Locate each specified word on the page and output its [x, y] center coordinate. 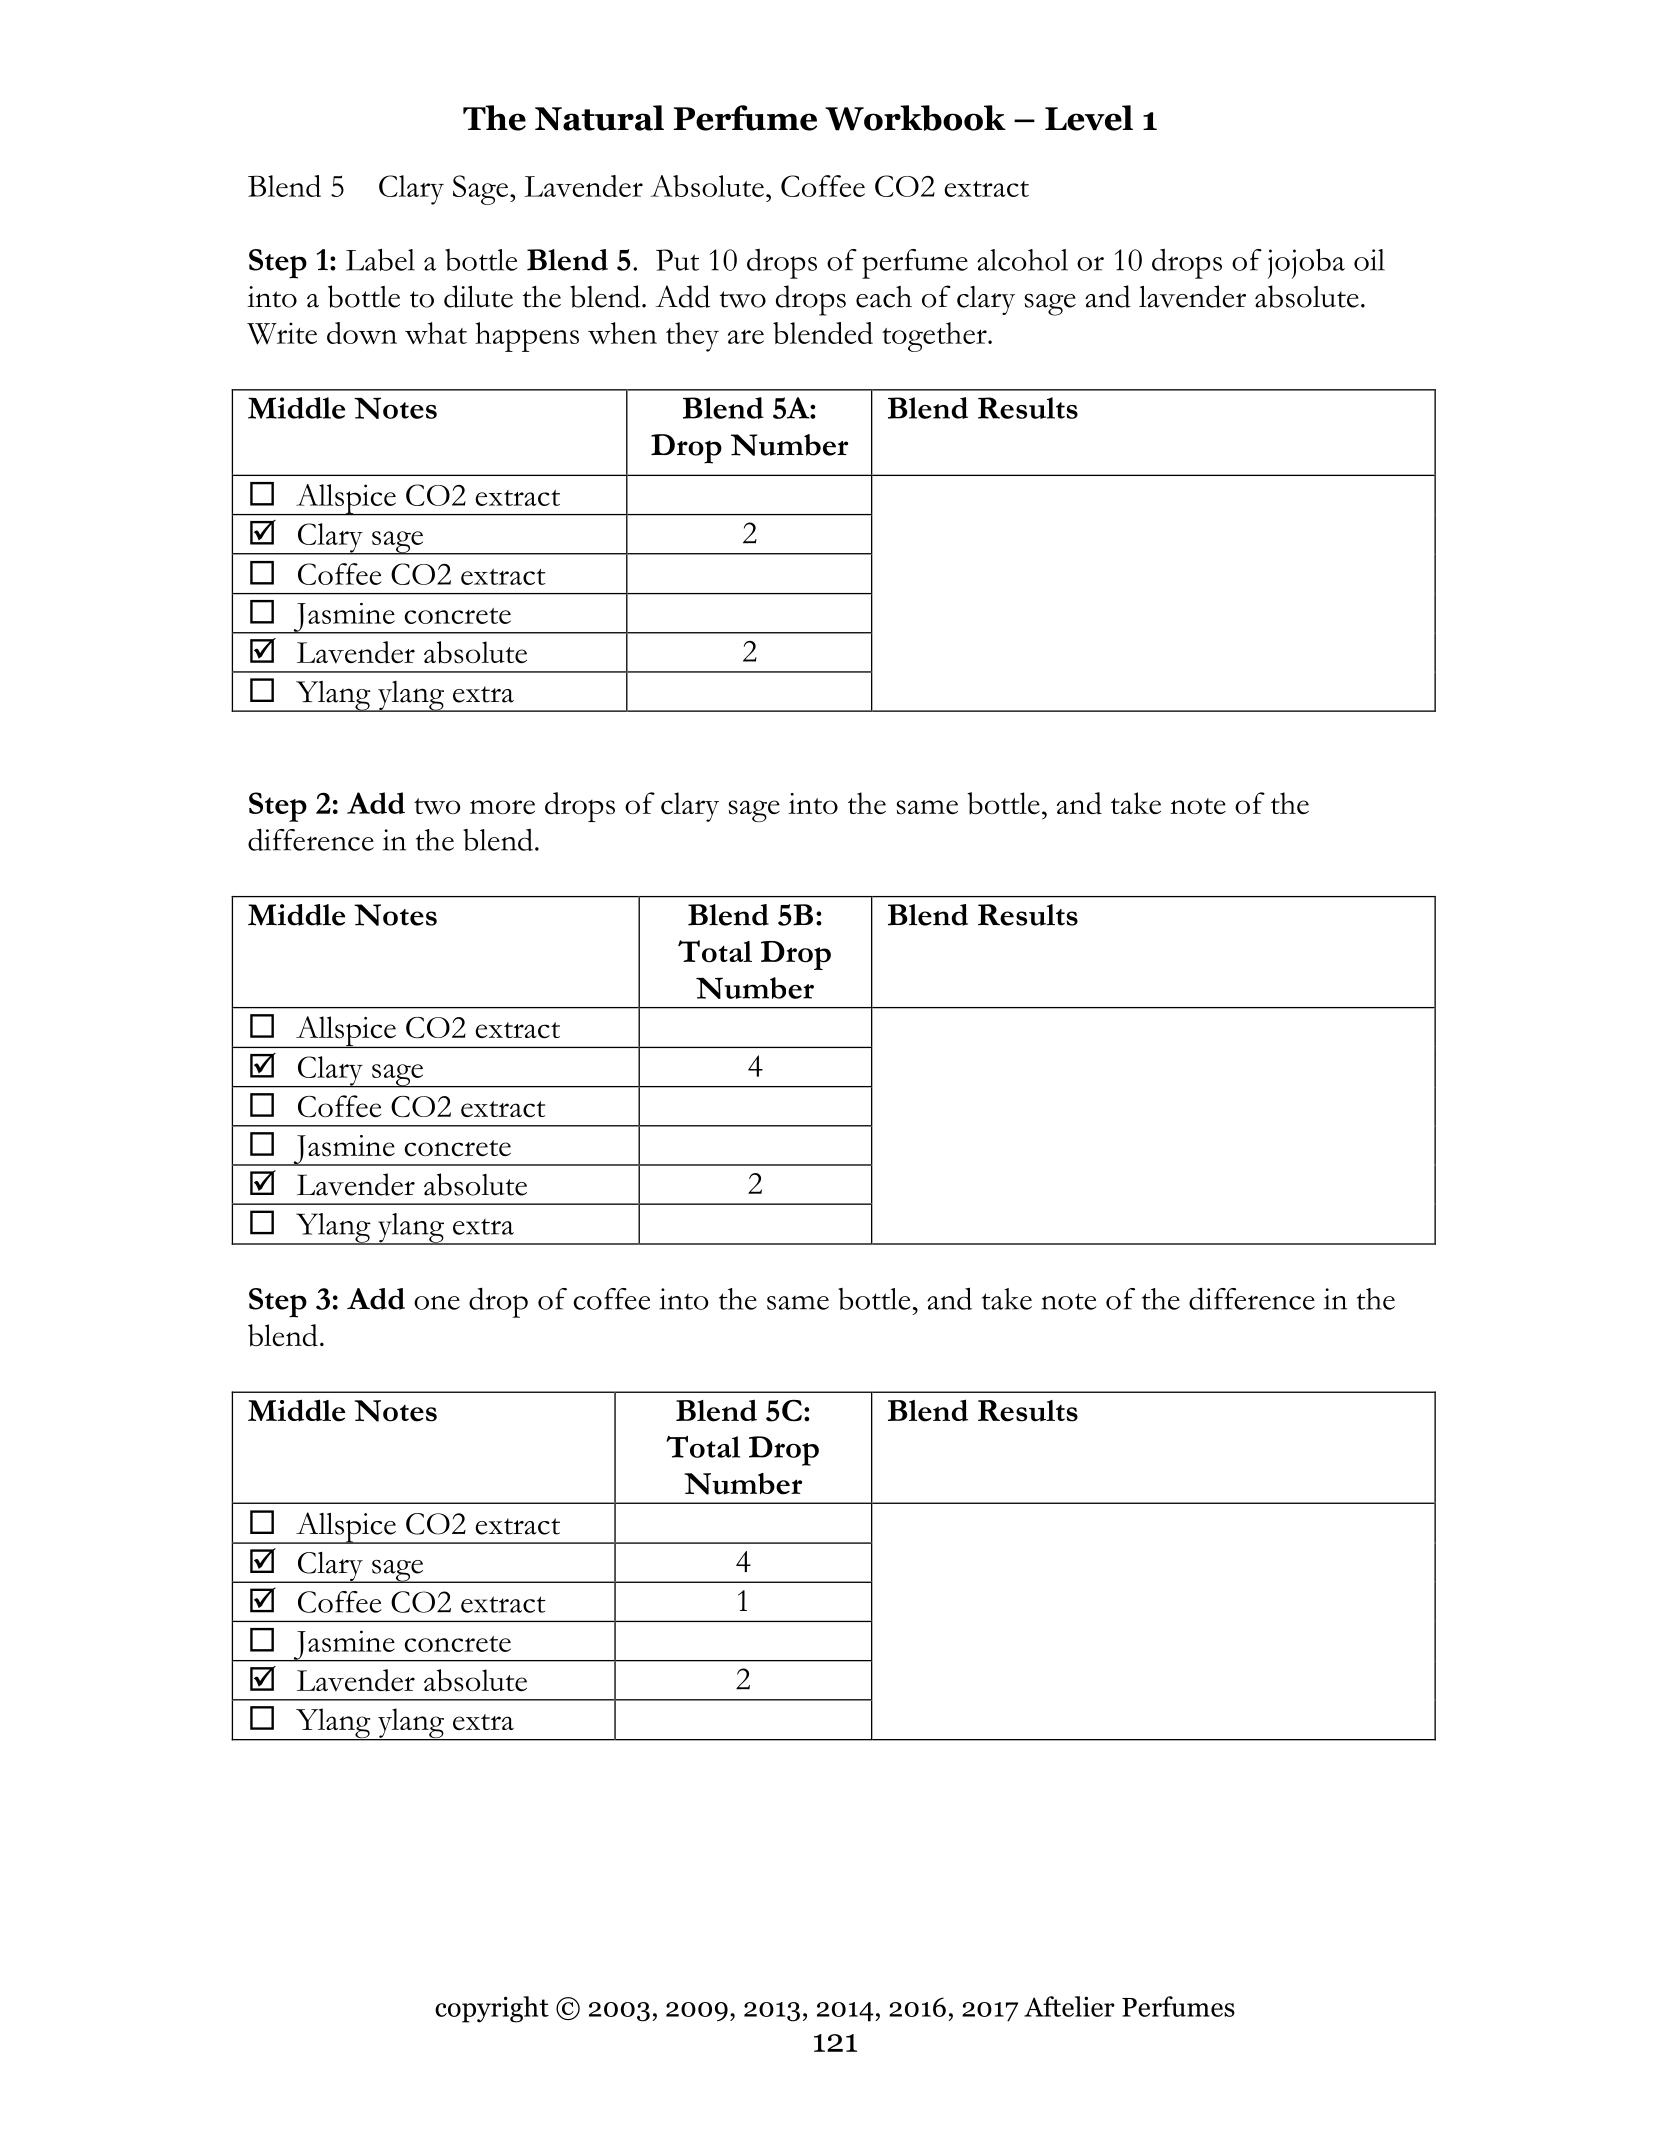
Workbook [915, 118]
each [884, 297]
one [437, 1303]
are [746, 337]
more [502, 807]
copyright [492, 2009]
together [935, 337]
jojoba [1306, 263]
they [692, 337]
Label [380, 259]
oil [1369, 260]
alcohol [1022, 260]
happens [527, 337]
